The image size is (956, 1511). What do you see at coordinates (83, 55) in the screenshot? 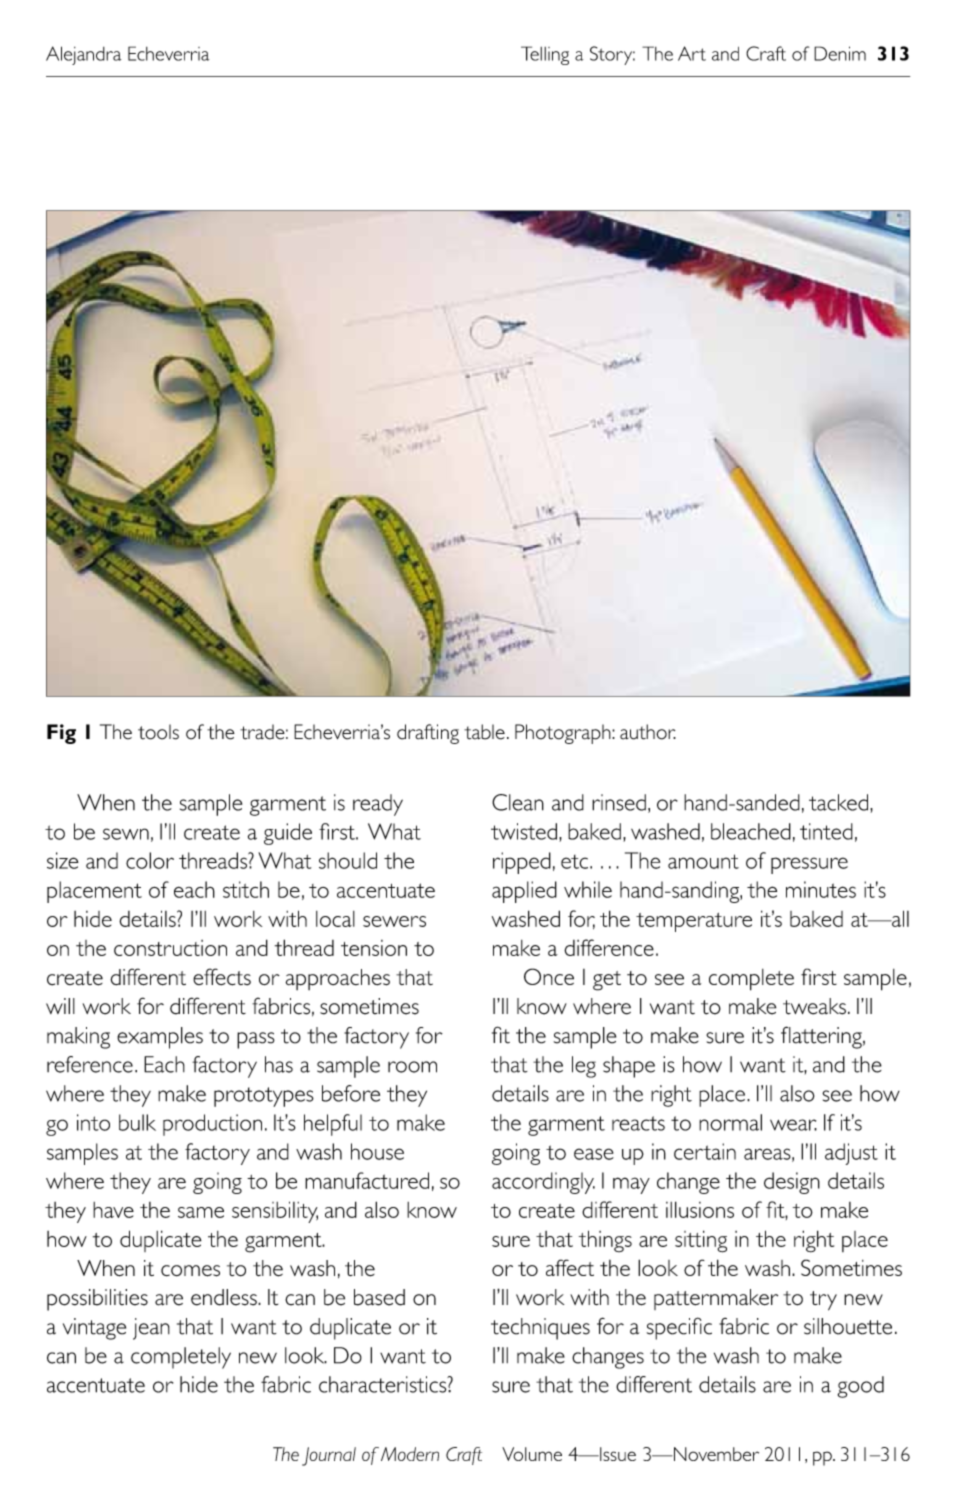
I see `Alejandra` at bounding box center [83, 55].
